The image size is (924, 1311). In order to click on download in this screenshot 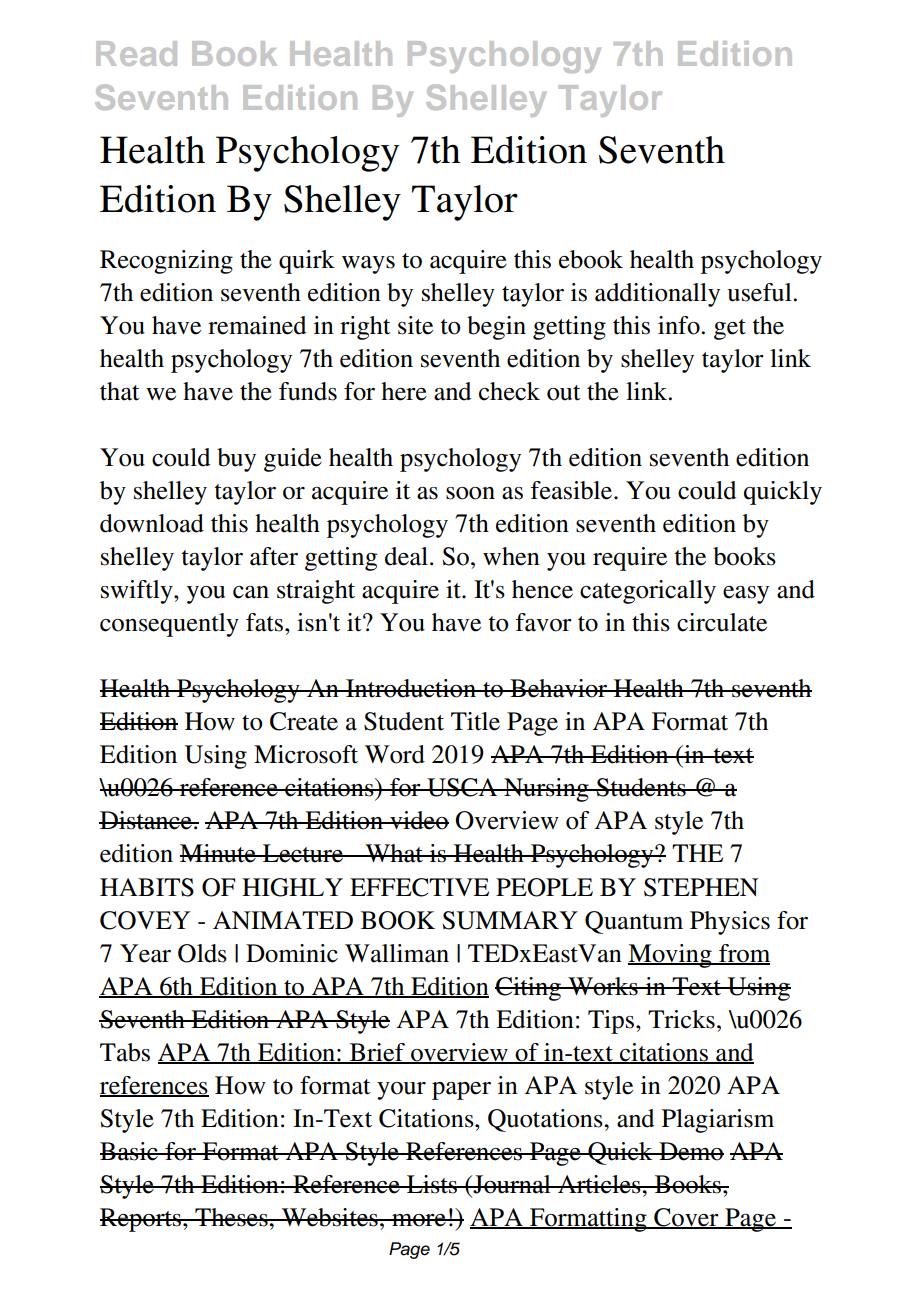, I will do `click(152, 523)`.
